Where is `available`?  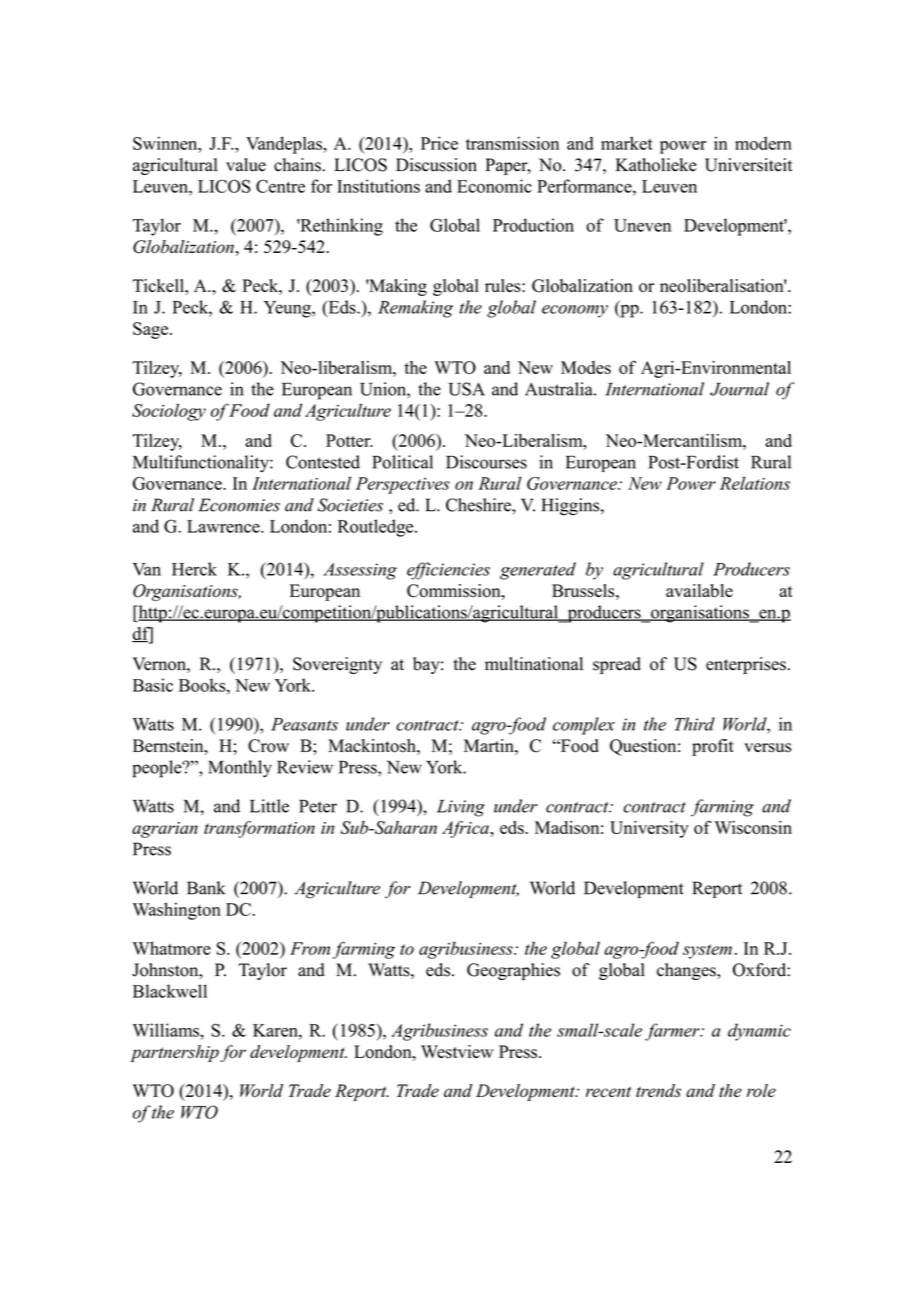
available is located at coordinates (699, 591).
